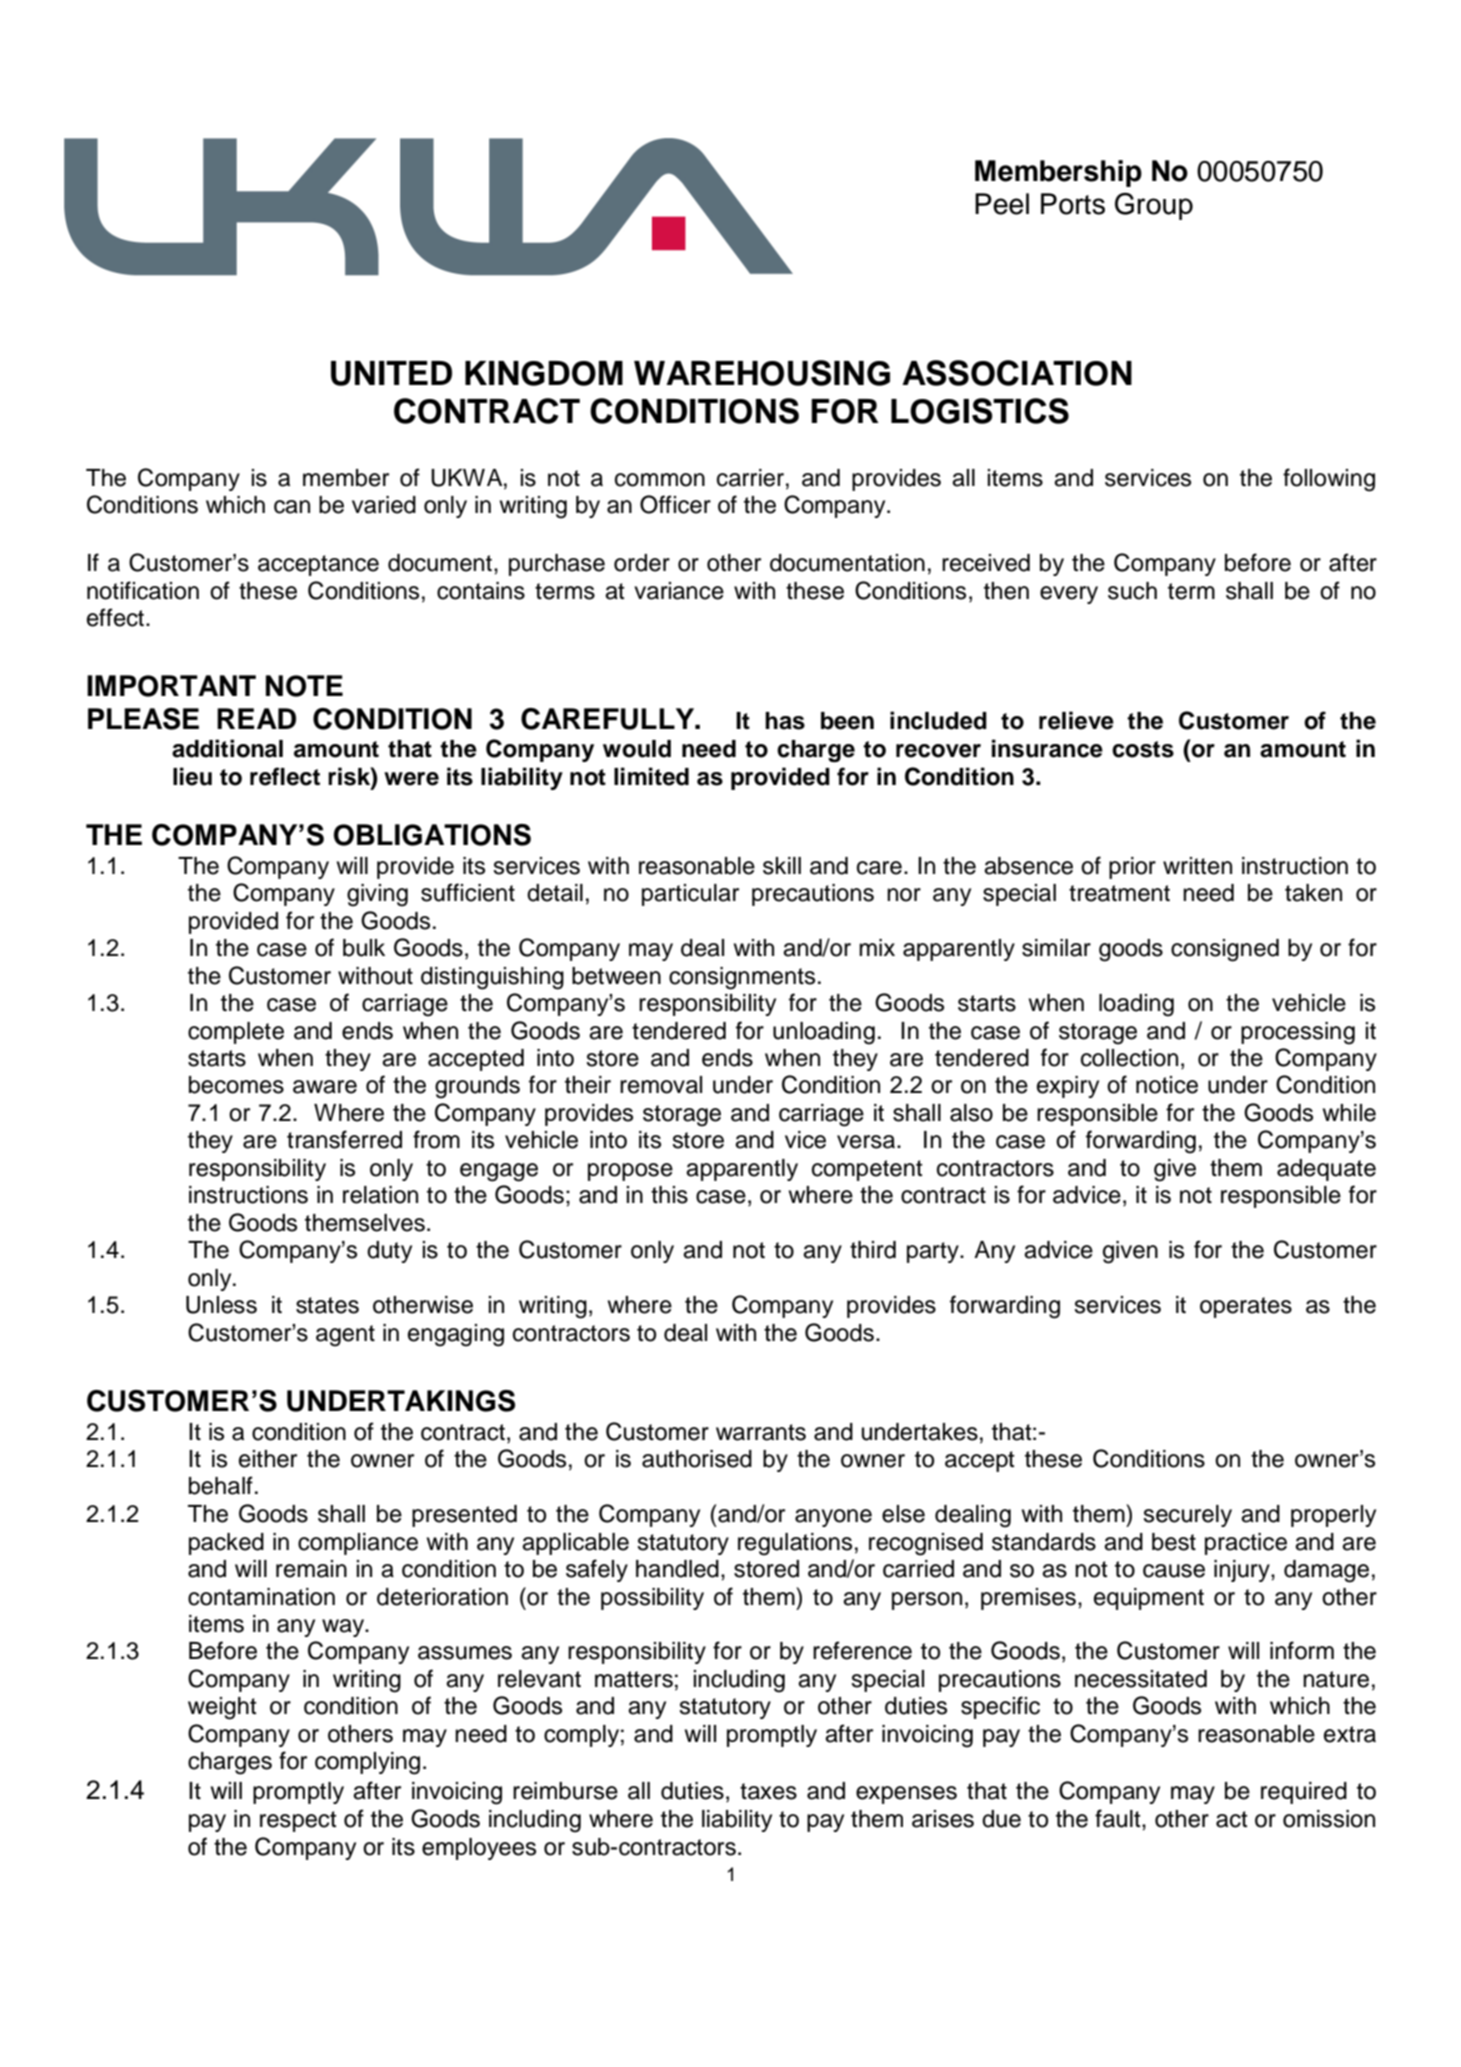 The width and height of the screenshot is (1461, 2067). Describe the element at coordinates (298, 1821) in the screenshot. I see `respect` at that location.
